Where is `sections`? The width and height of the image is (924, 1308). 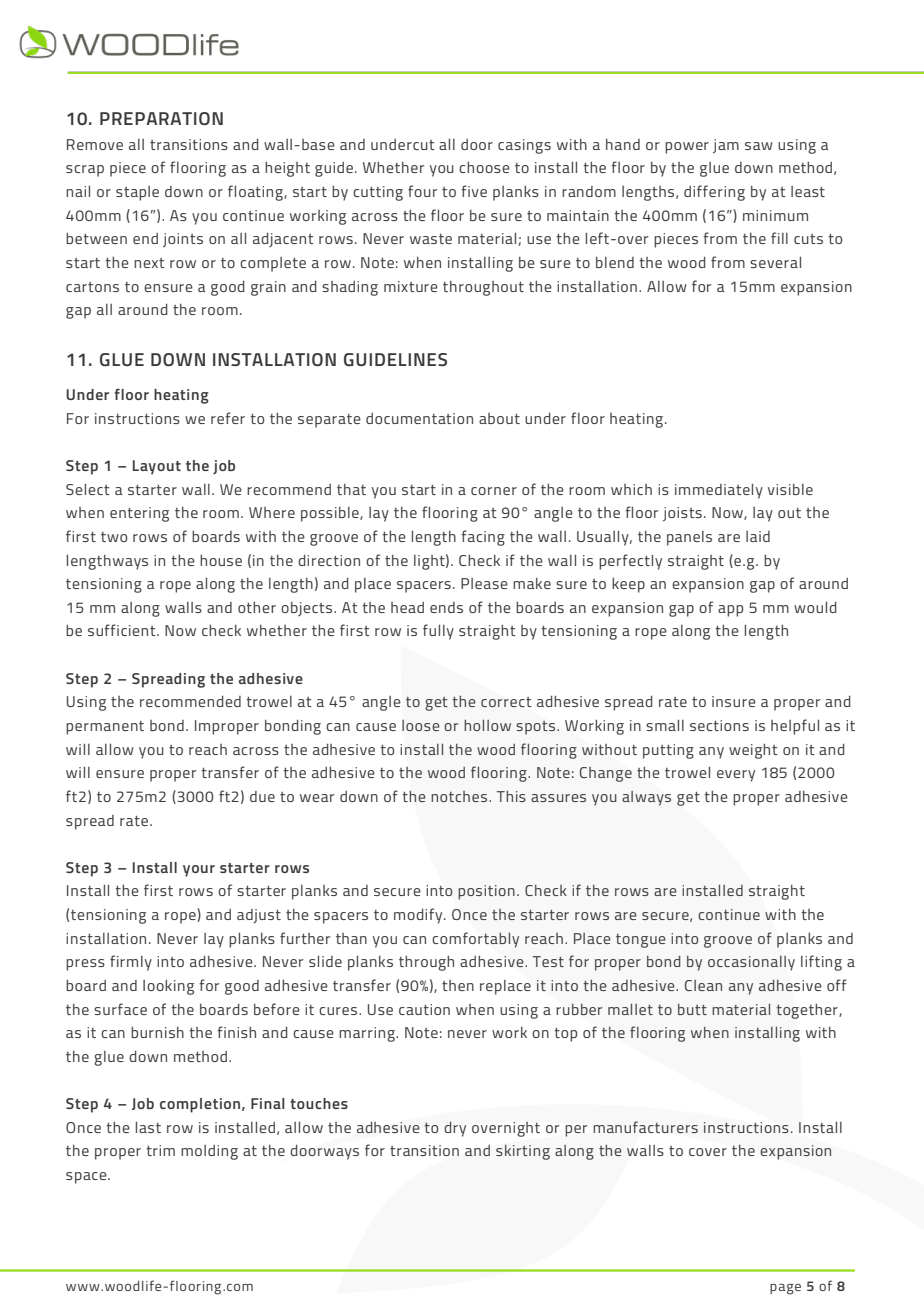 sections is located at coordinates (719, 725).
